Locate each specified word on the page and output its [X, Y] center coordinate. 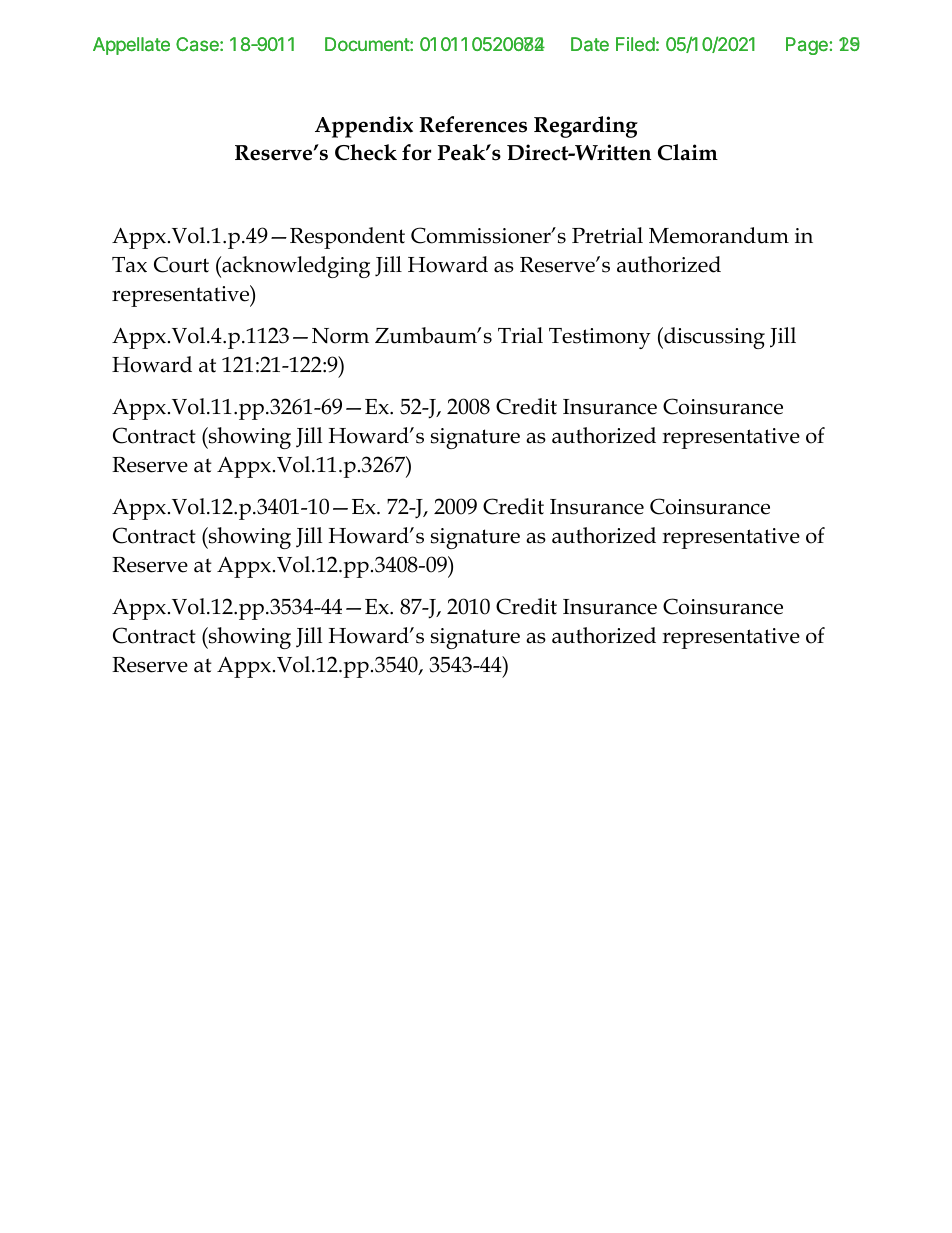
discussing [713, 338]
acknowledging [295, 267]
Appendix [364, 127]
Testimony [600, 338]
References [473, 124]
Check [366, 152]
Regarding [586, 127]
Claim [688, 152]
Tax [129, 265]
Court [181, 264]
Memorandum [719, 235]
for [416, 152]
